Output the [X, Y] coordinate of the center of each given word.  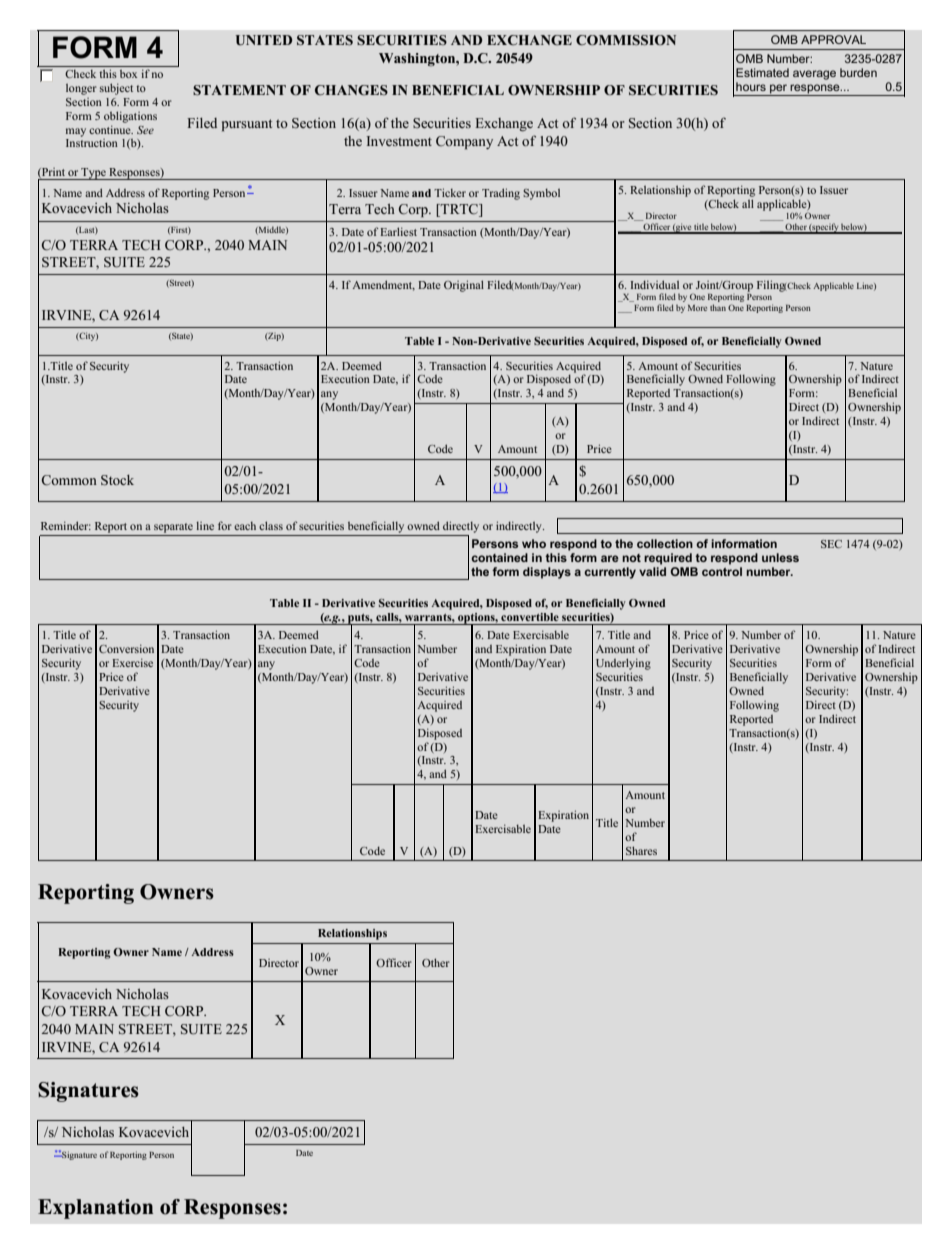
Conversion [126, 648]
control [722, 571]
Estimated [762, 72]
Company [464, 142]
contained [499, 557]
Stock [117, 480]
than [718, 307]
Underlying [623, 664]
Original [464, 286]
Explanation [95, 1209]
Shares [641, 850]
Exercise [132, 662]
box [128, 74]
